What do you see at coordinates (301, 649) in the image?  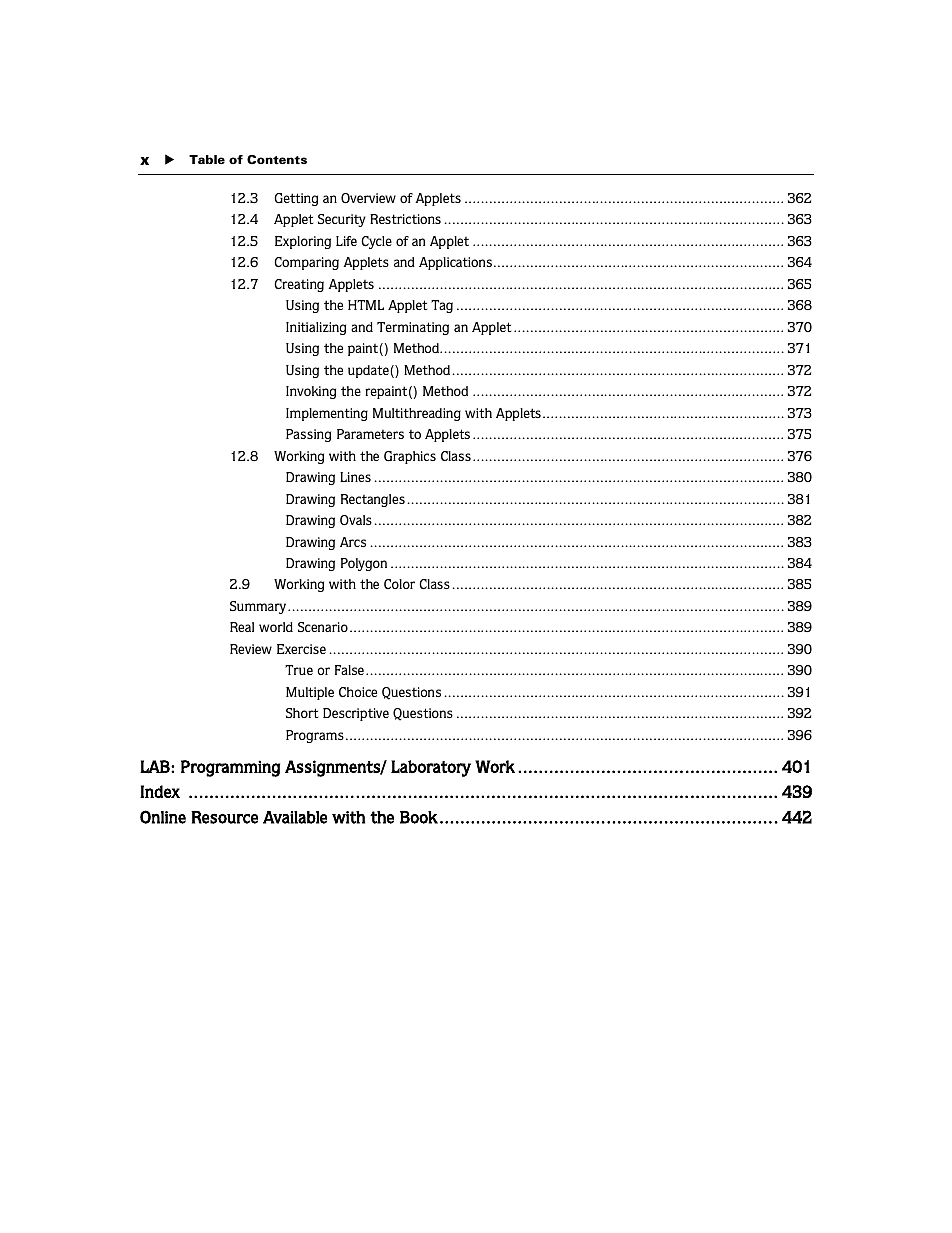 I see `Exercise` at bounding box center [301, 649].
